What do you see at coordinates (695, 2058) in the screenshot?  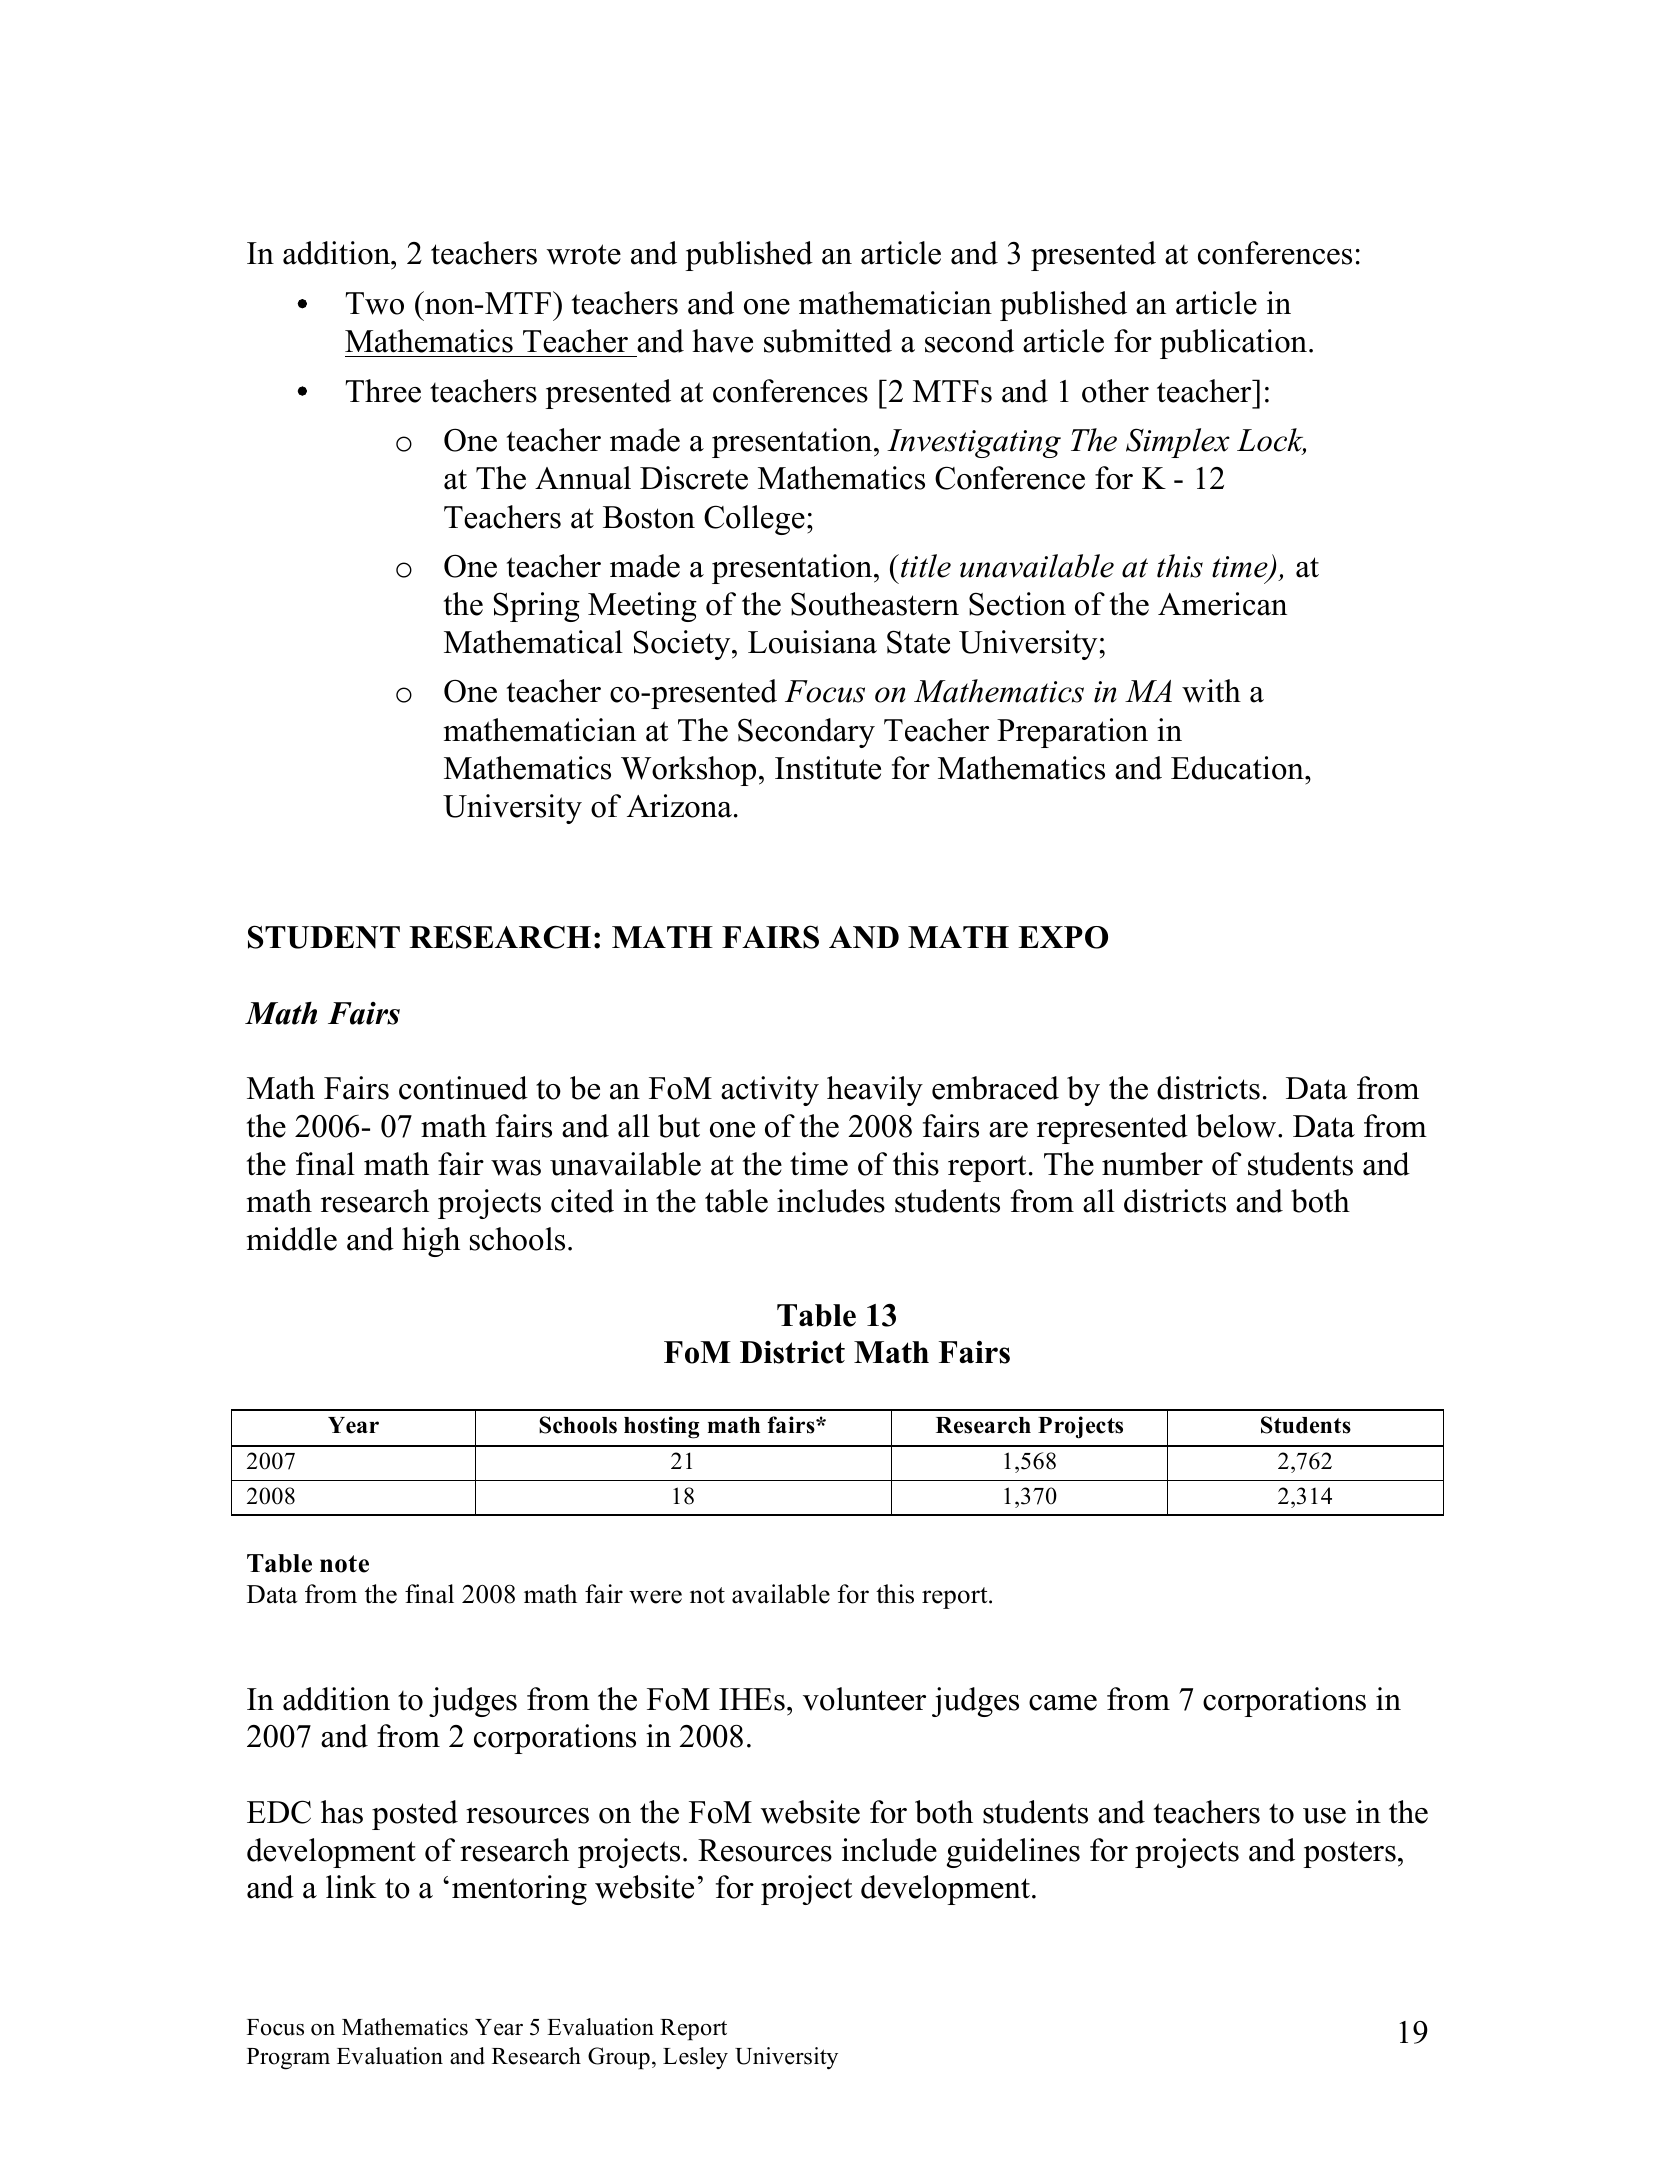 I see `Lesley` at bounding box center [695, 2058].
